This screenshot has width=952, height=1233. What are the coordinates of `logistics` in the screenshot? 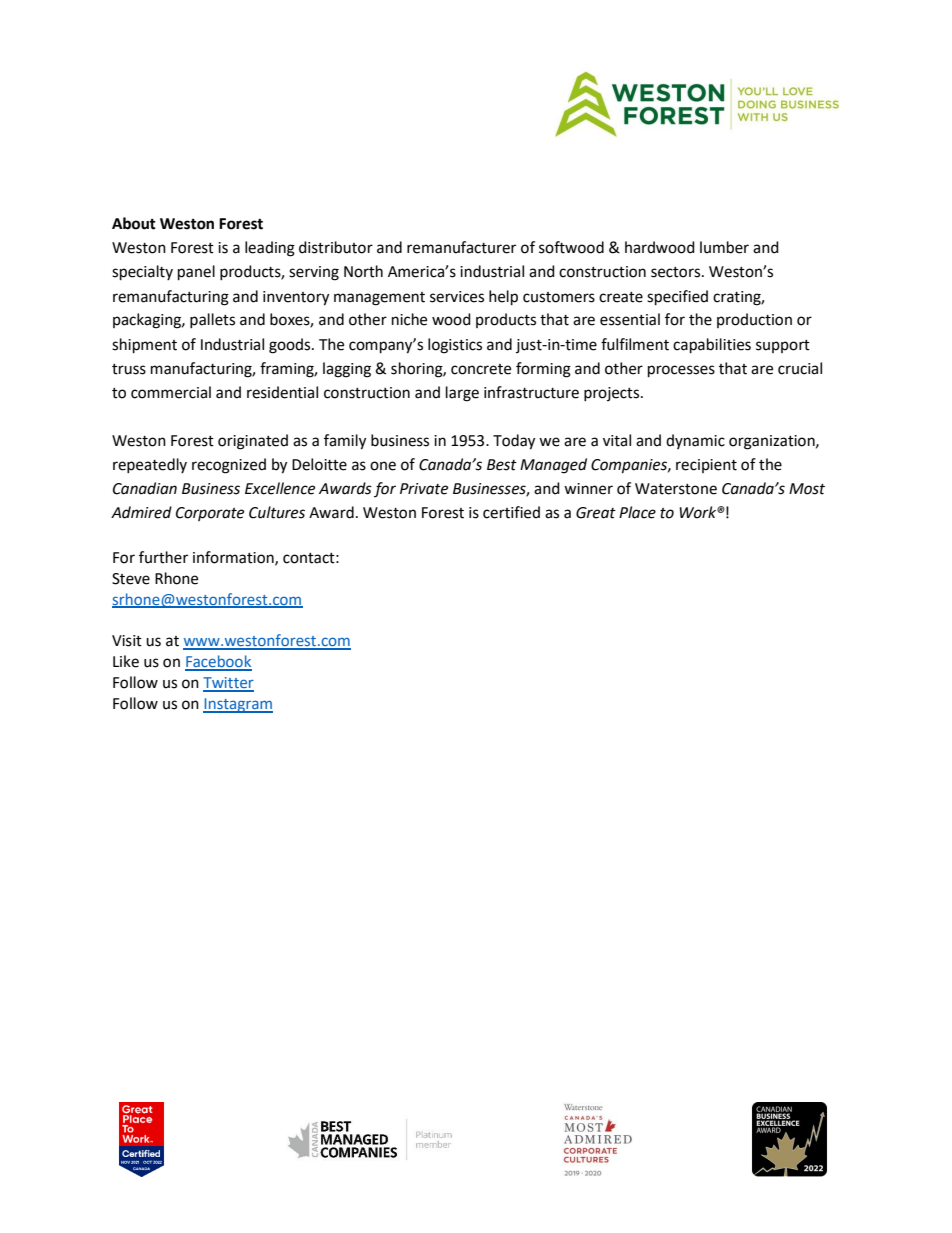 It's located at (455, 346).
